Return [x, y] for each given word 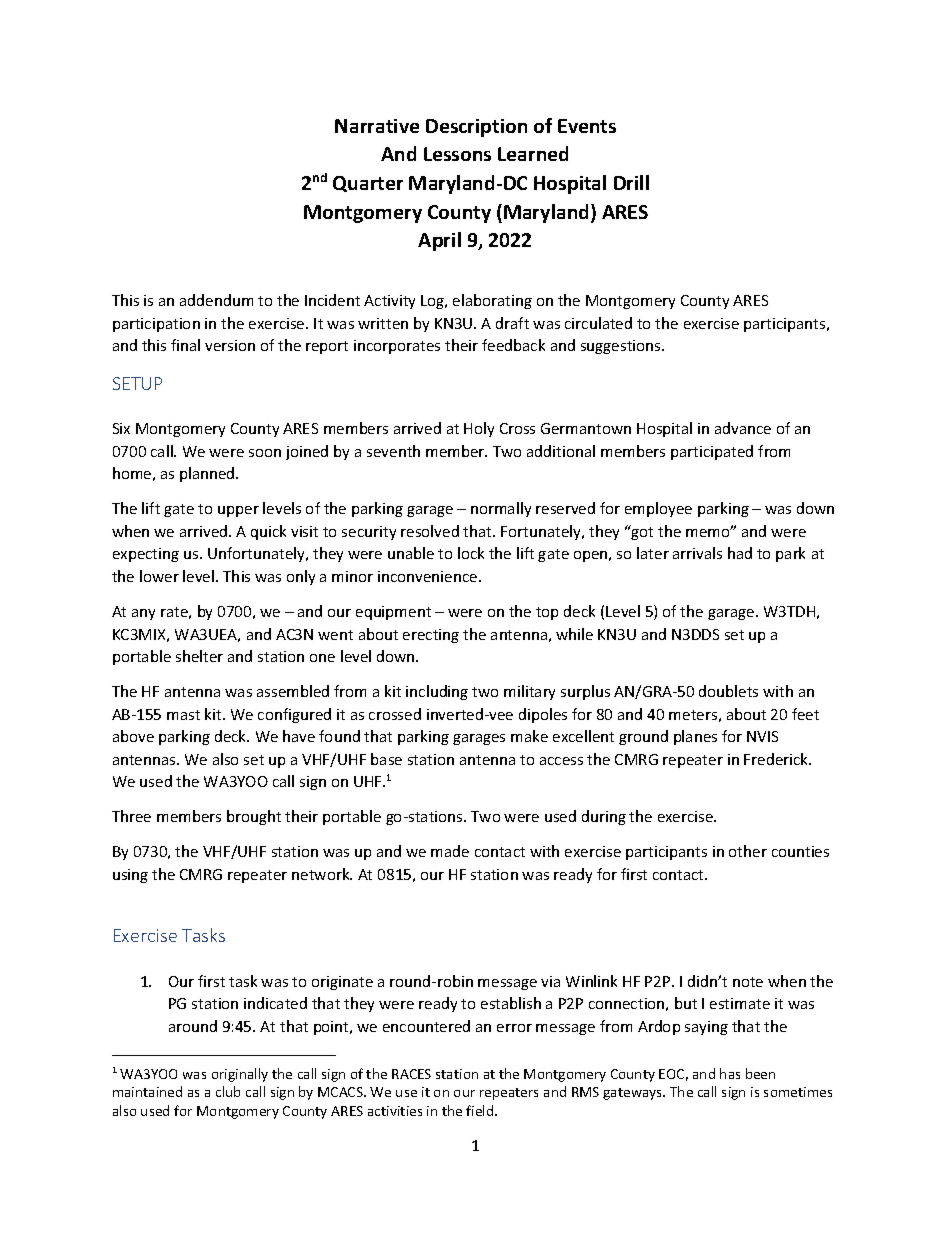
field [481, 1110]
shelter [199, 656]
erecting [431, 636]
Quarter [368, 184]
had [740, 553]
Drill [631, 182]
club [228, 1091]
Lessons [457, 154]
